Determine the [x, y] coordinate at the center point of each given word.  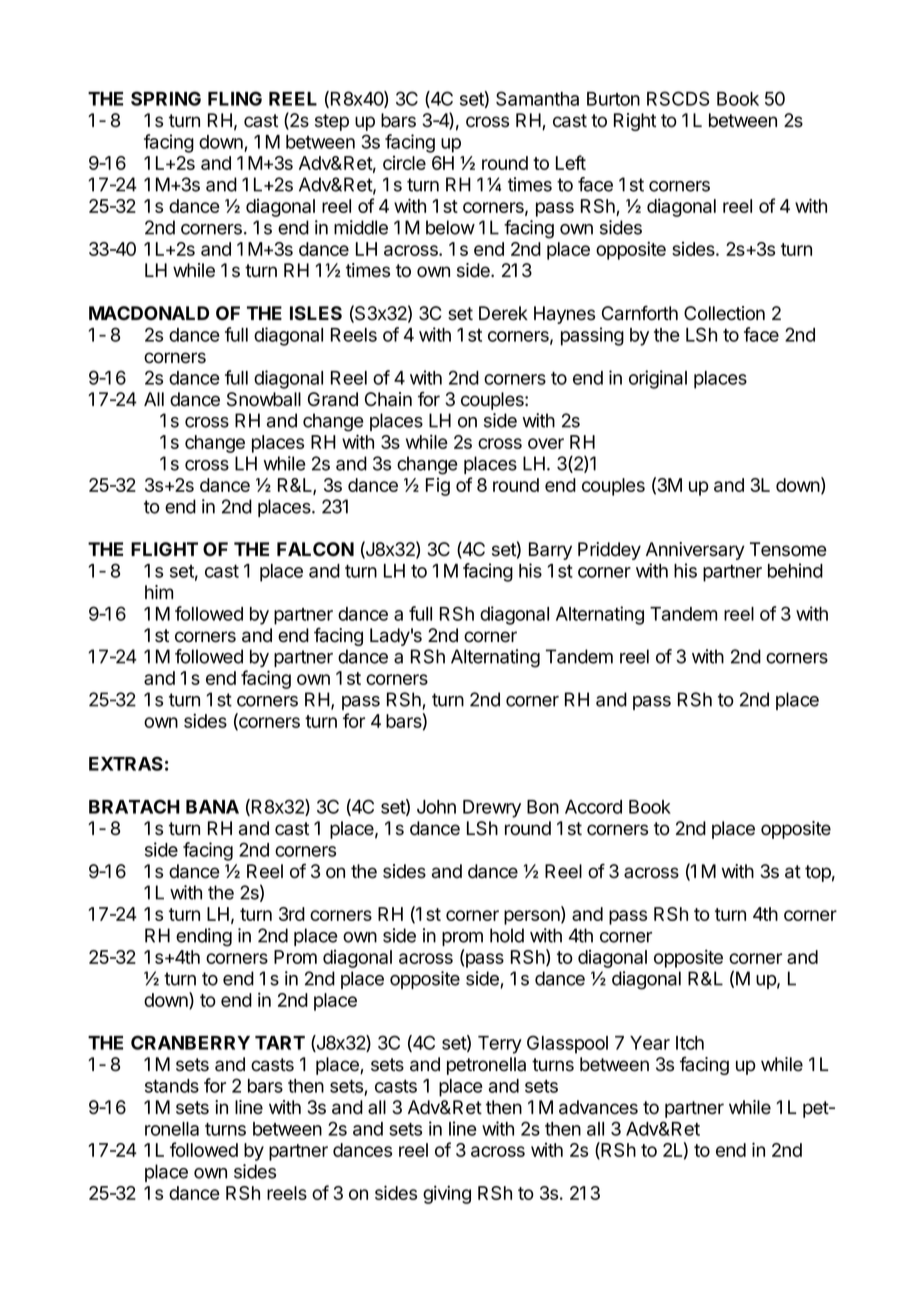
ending [204, 937]
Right [635, 122]
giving [447, 1194]
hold [507, 935]
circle [404, 163]
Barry [550, 551]
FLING [235, 98]
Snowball [264, 399]
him [159, 592]
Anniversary [695, 551]
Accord [593, 807]
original [658, 379]
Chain [388, 399]
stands [172, 1086]
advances [598, 1107]
